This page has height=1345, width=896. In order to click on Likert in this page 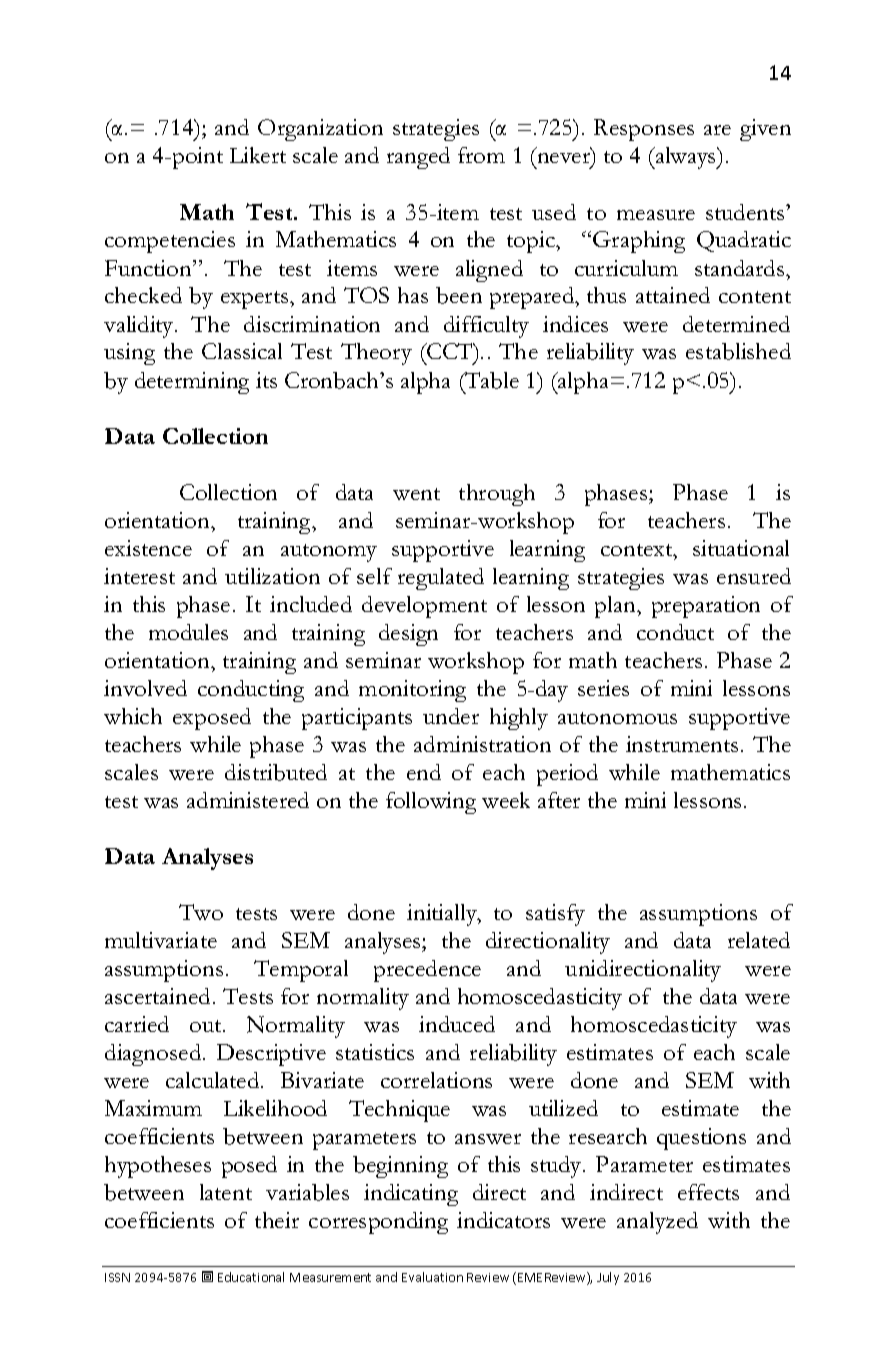, I will do `click(258, 155)`.
